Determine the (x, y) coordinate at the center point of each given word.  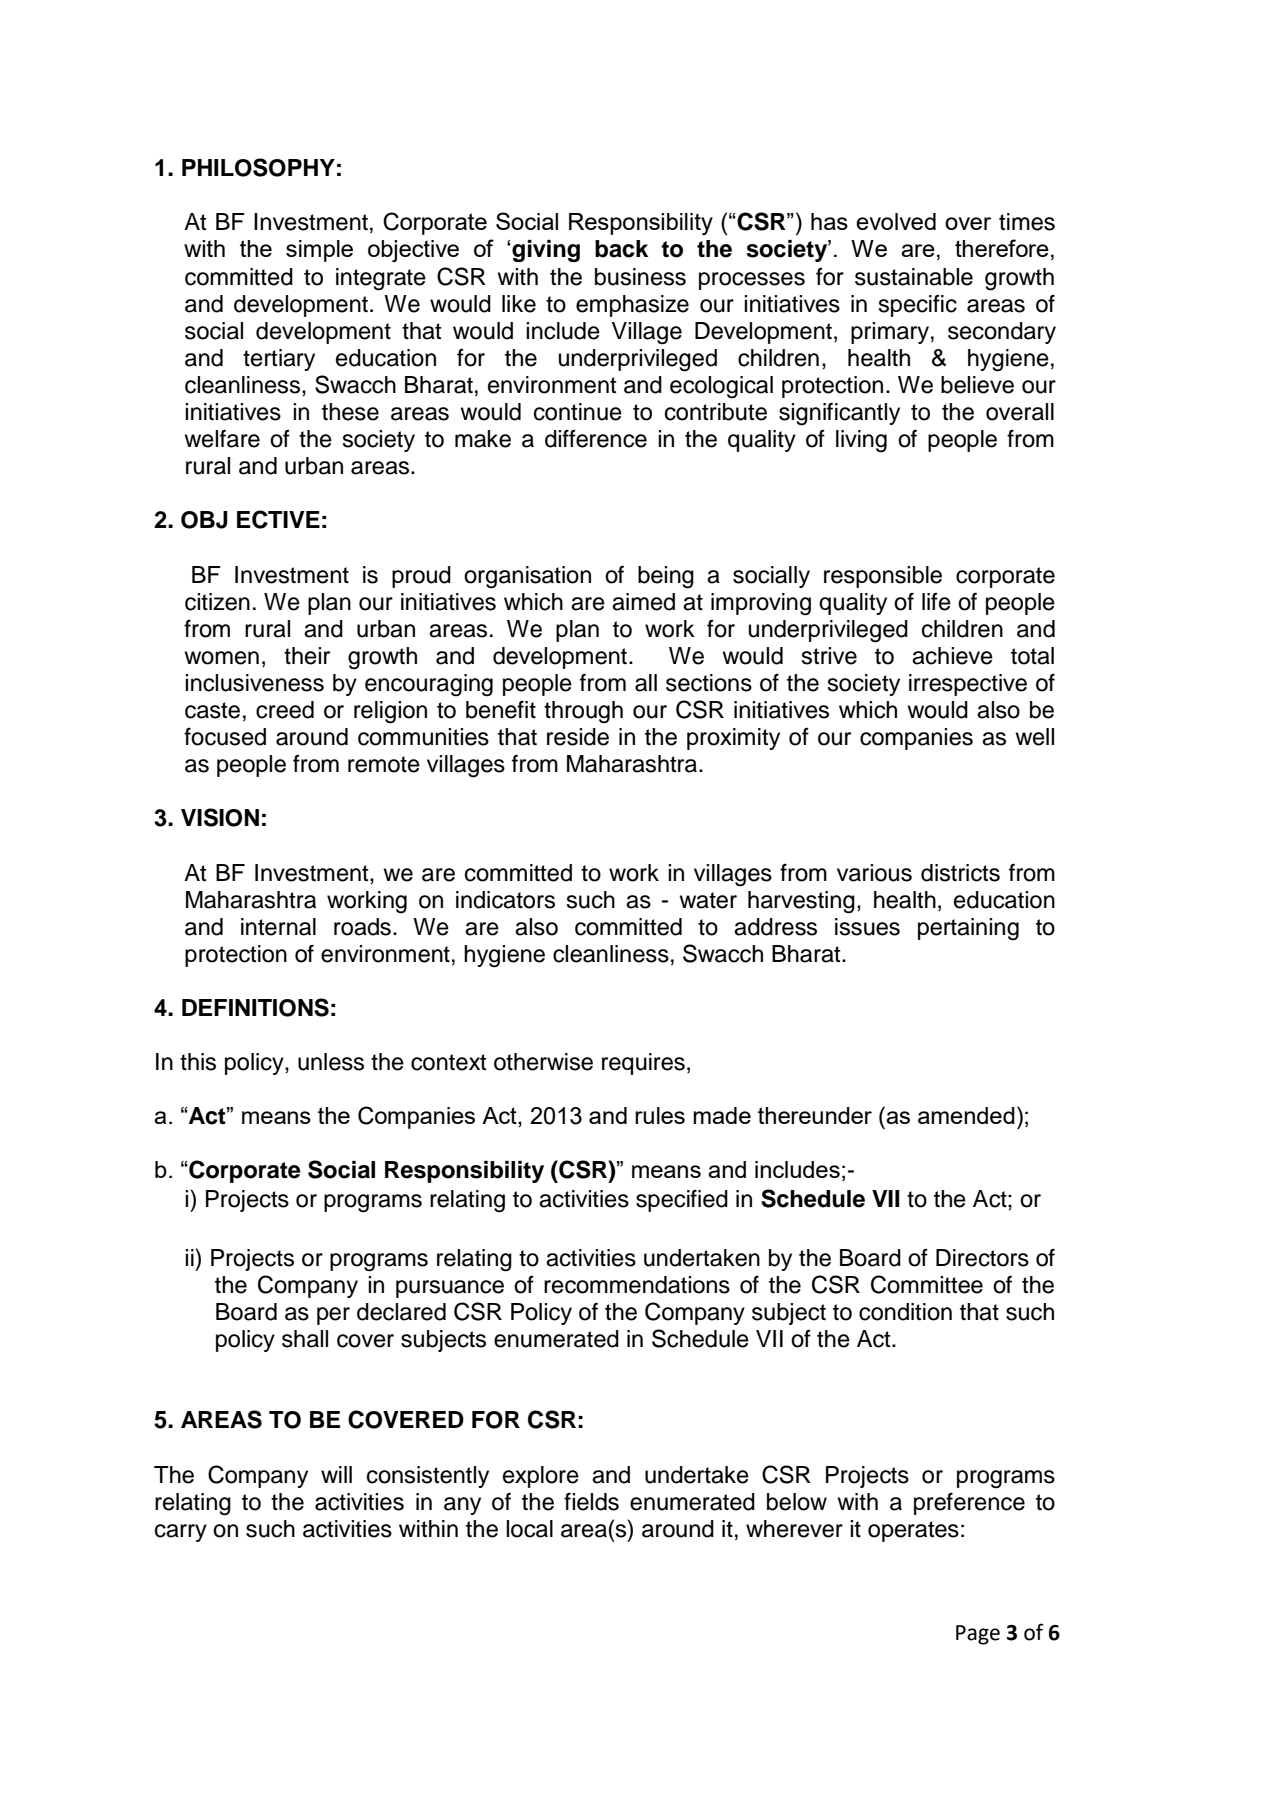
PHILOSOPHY (258, 167)
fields (591, 1501)
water (708, 900)
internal (278, 927)
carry (181, 1533)
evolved (896, 221)
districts (960, 873)
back (621, 249)
